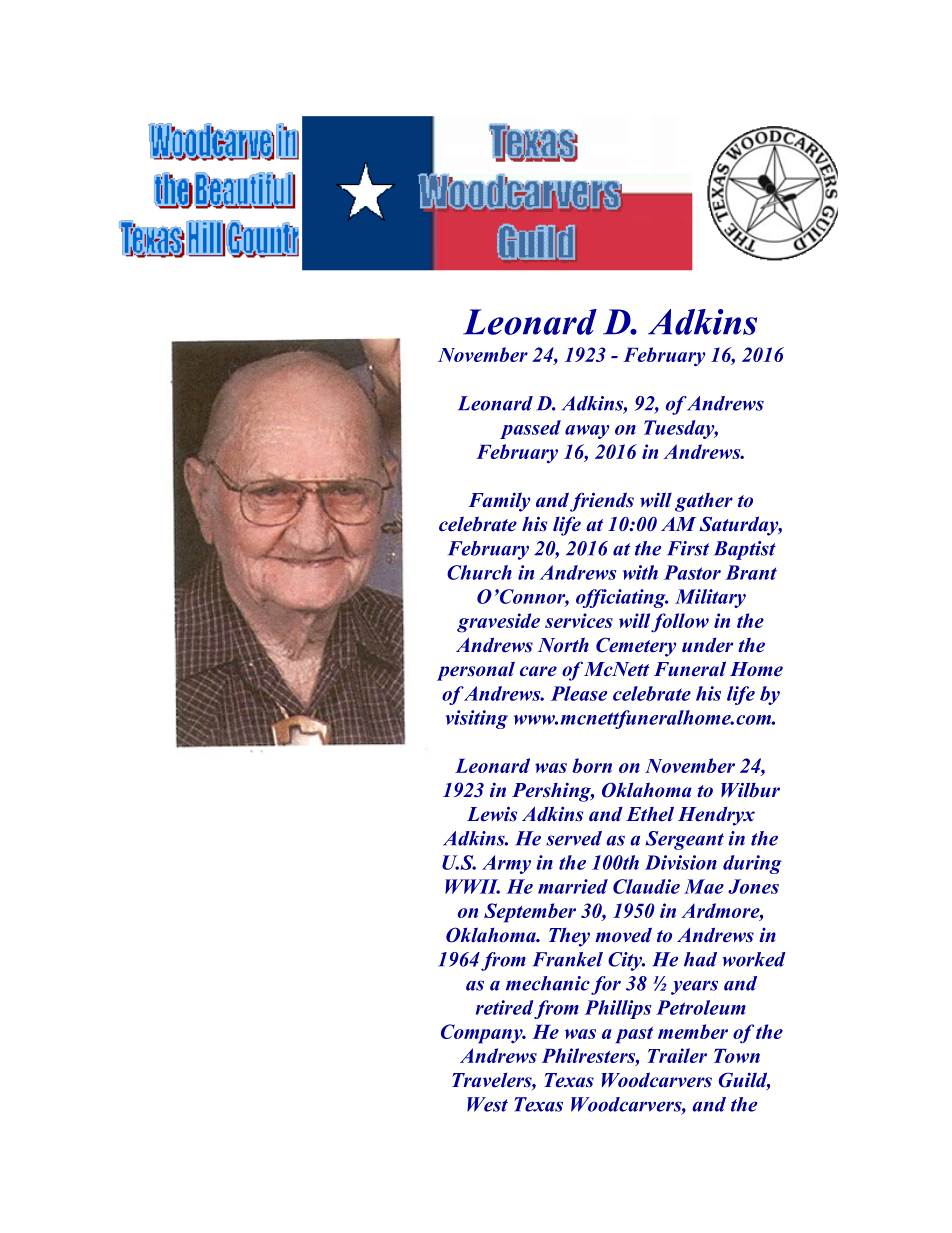  What do you see at coordinates (737, 1056) in the screenshot?
I see `Town` at bounding box center [737, 1056].
